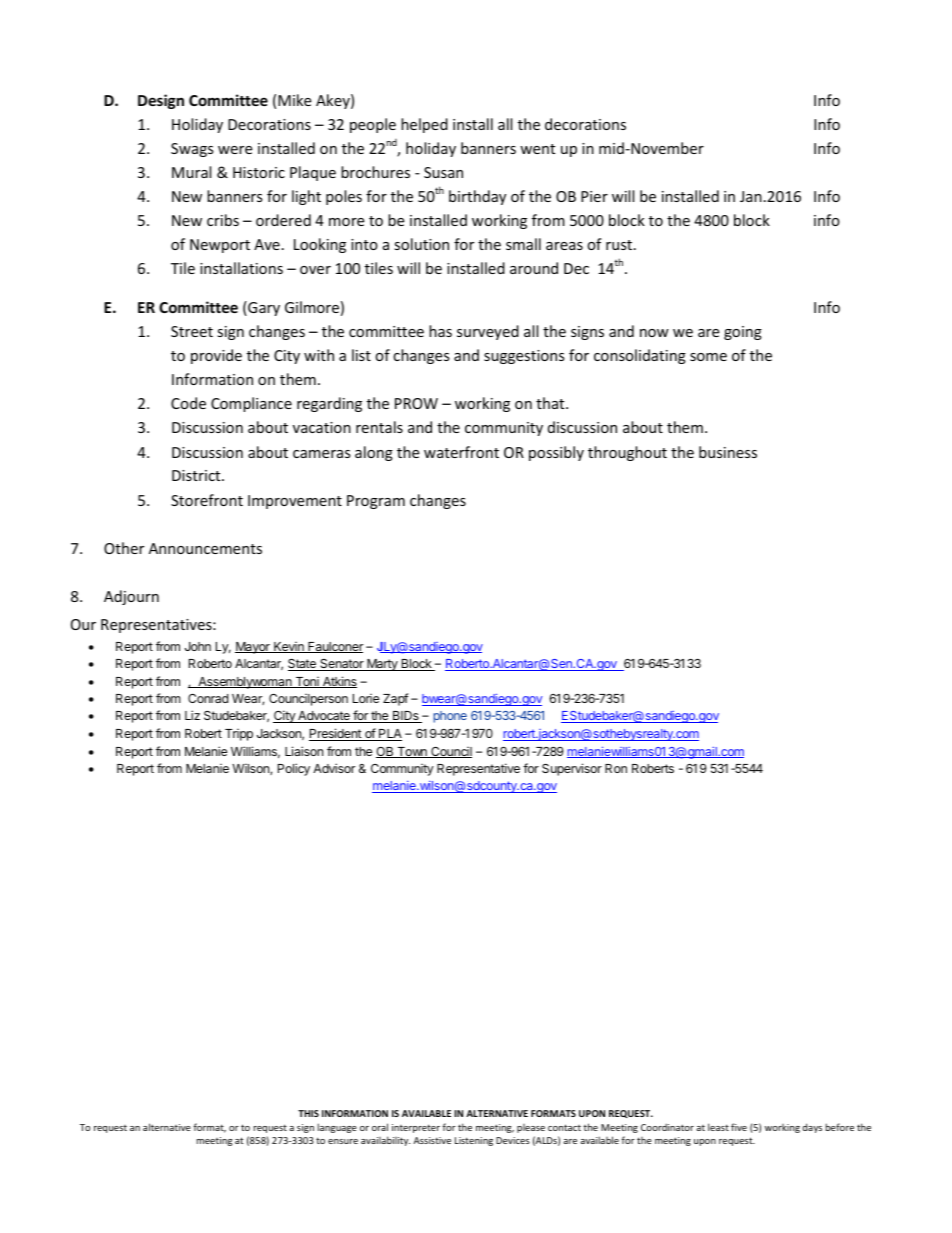  I want to click on provide, so click(216, 356).
